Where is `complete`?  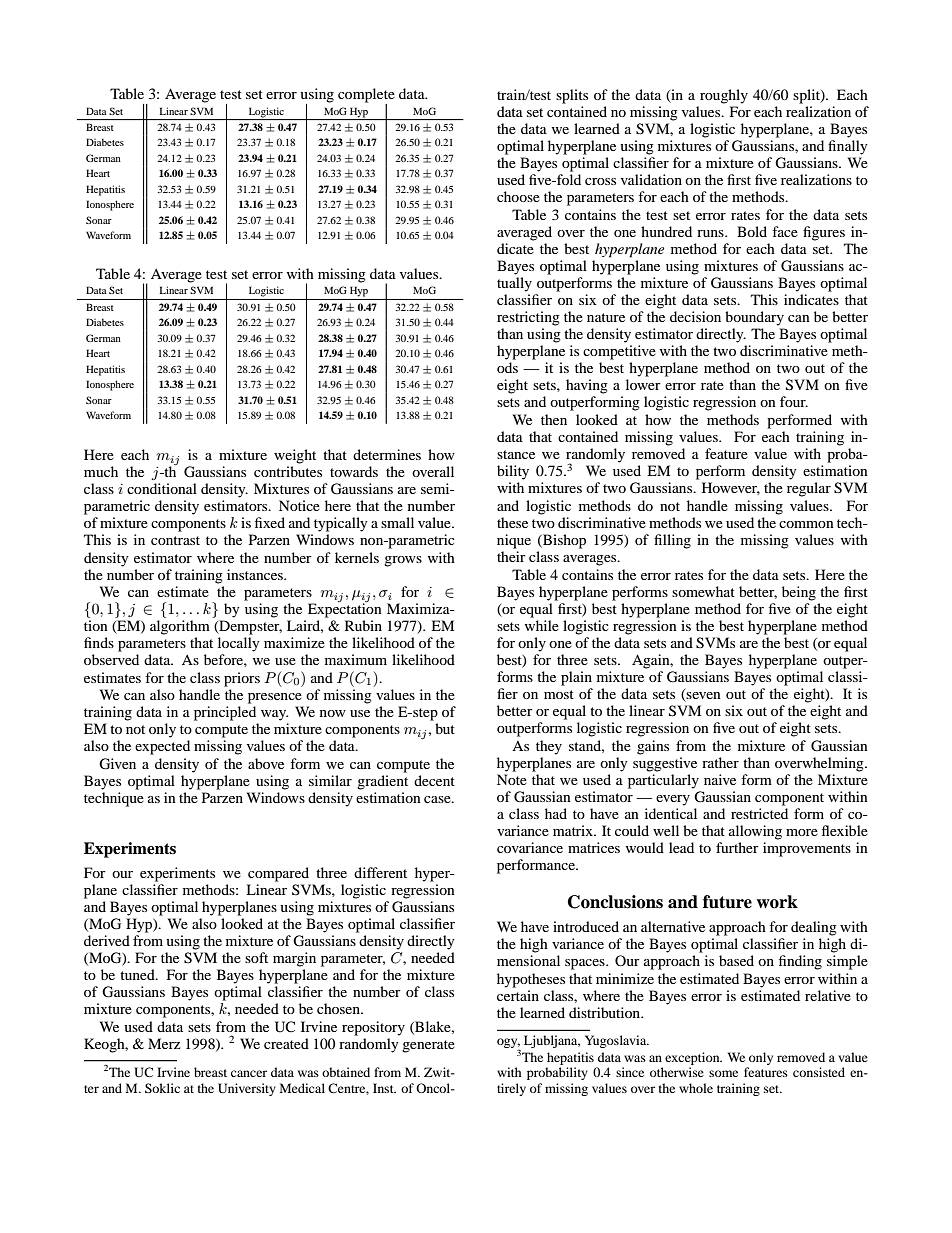
complete is located at coordinates (366, 96).
